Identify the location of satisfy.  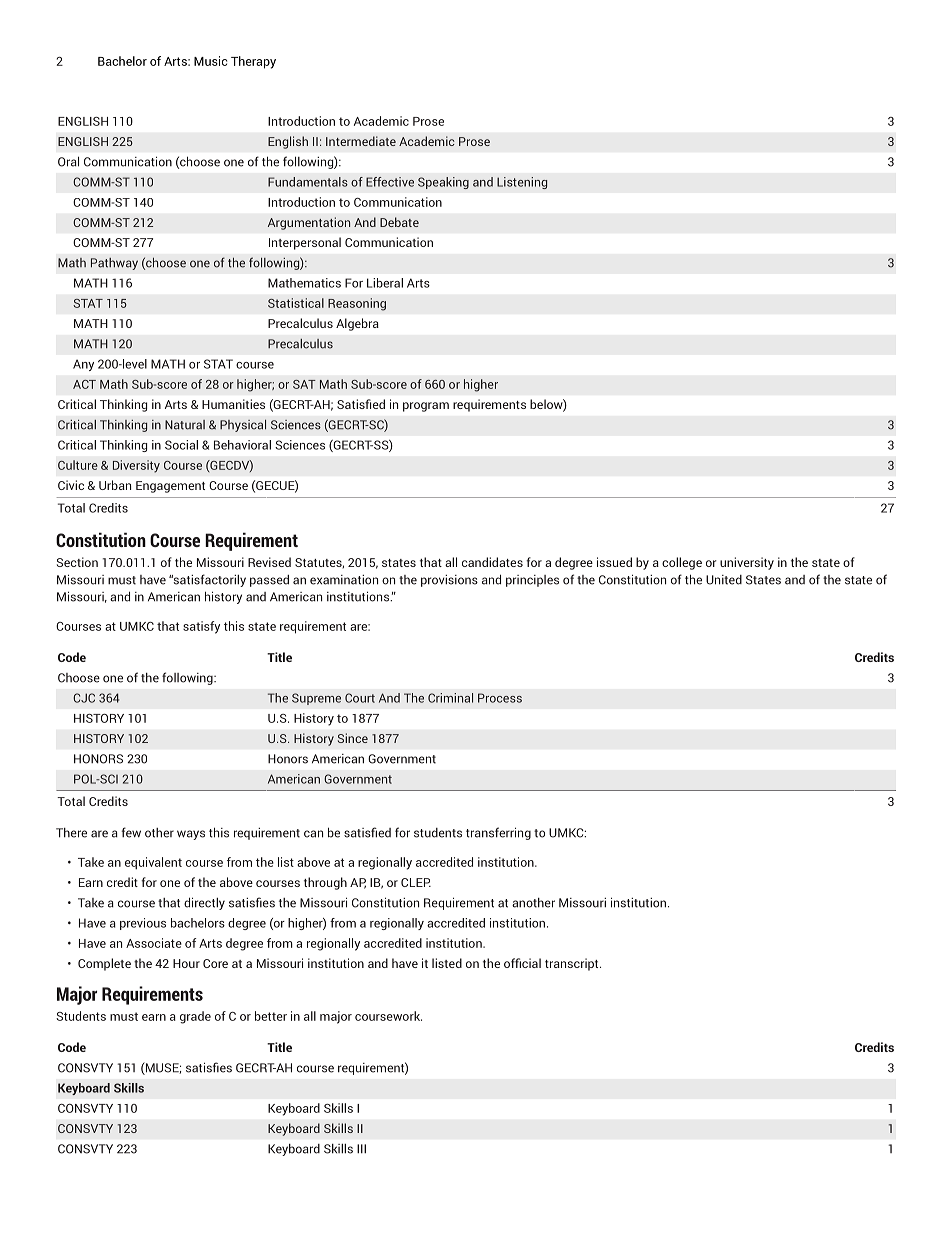
(201, 627).
